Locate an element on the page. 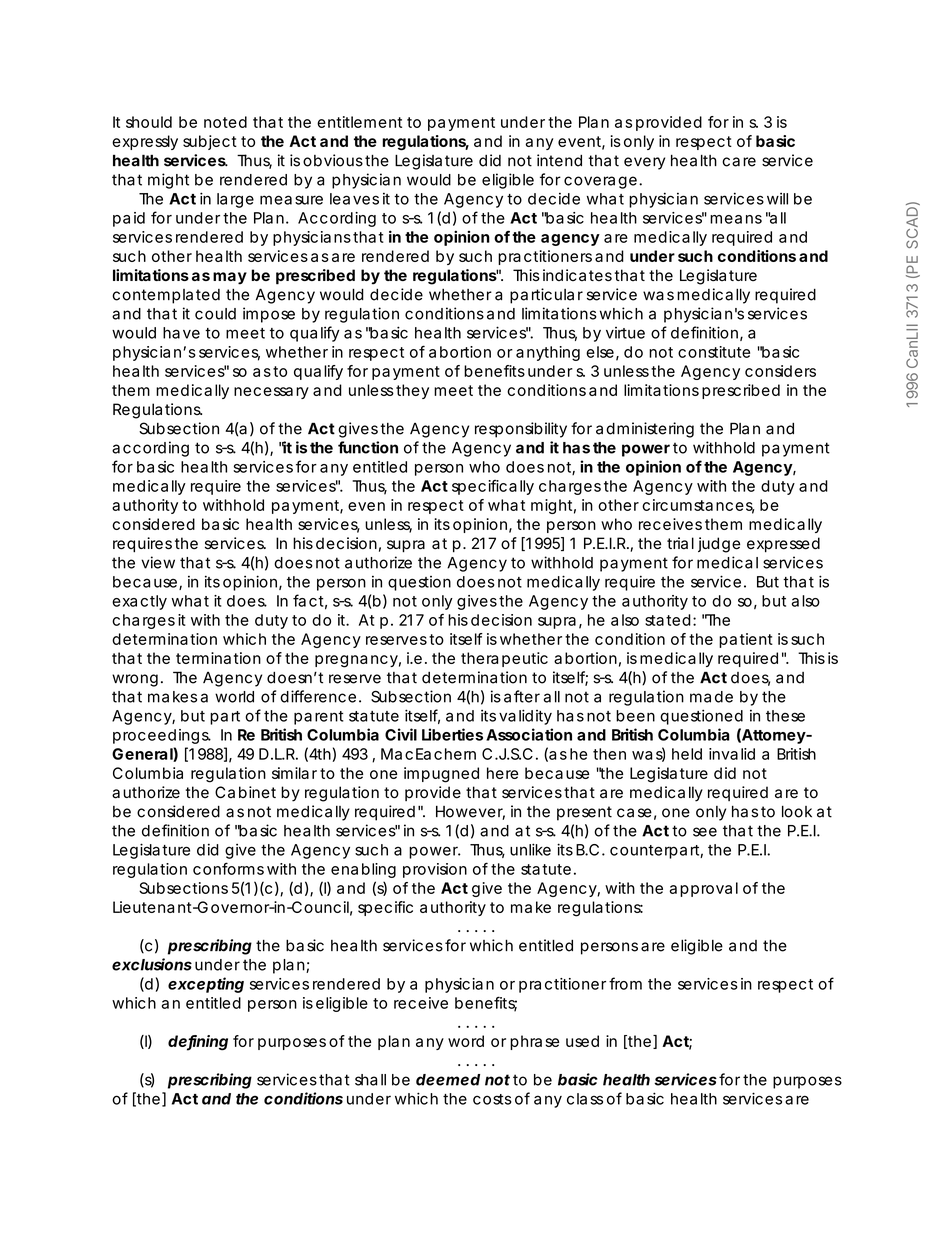 Image resolution: width=952 pixels, height=1233 pixels. world is located at coordinates (234, 697).
